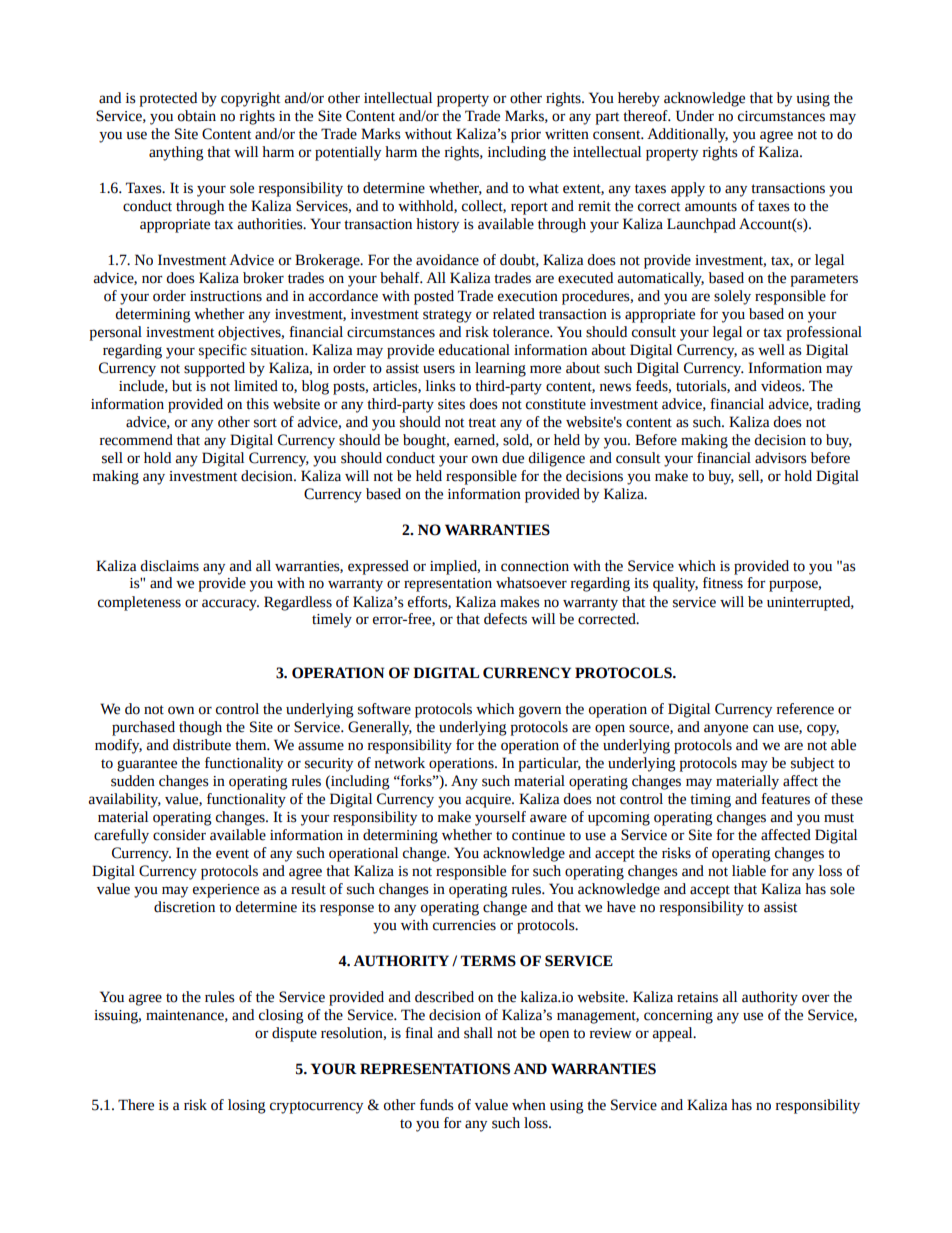  I want to click on advisors, so click(781, 458).
